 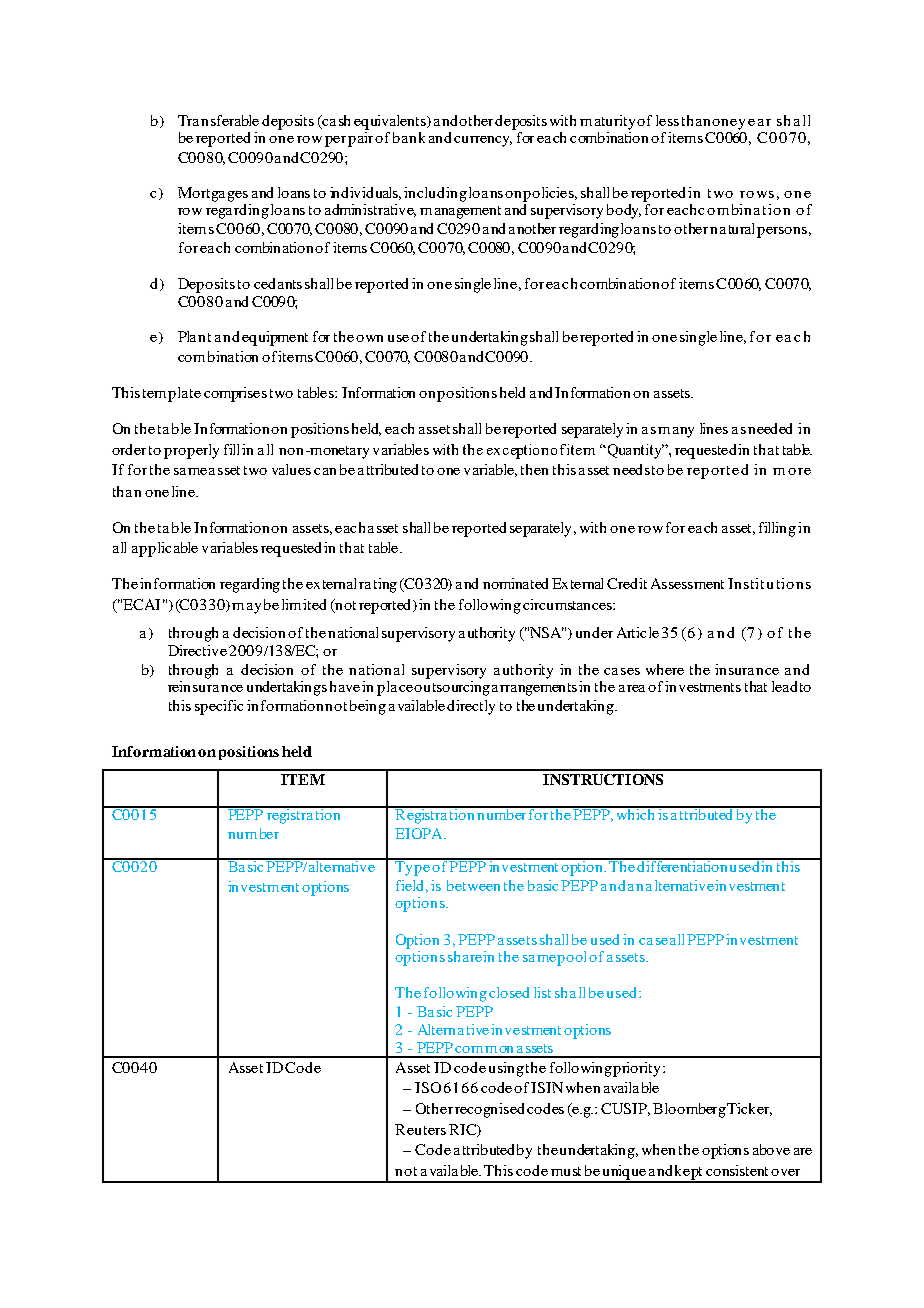 I want to click on less, so click(x=667, y=120).
